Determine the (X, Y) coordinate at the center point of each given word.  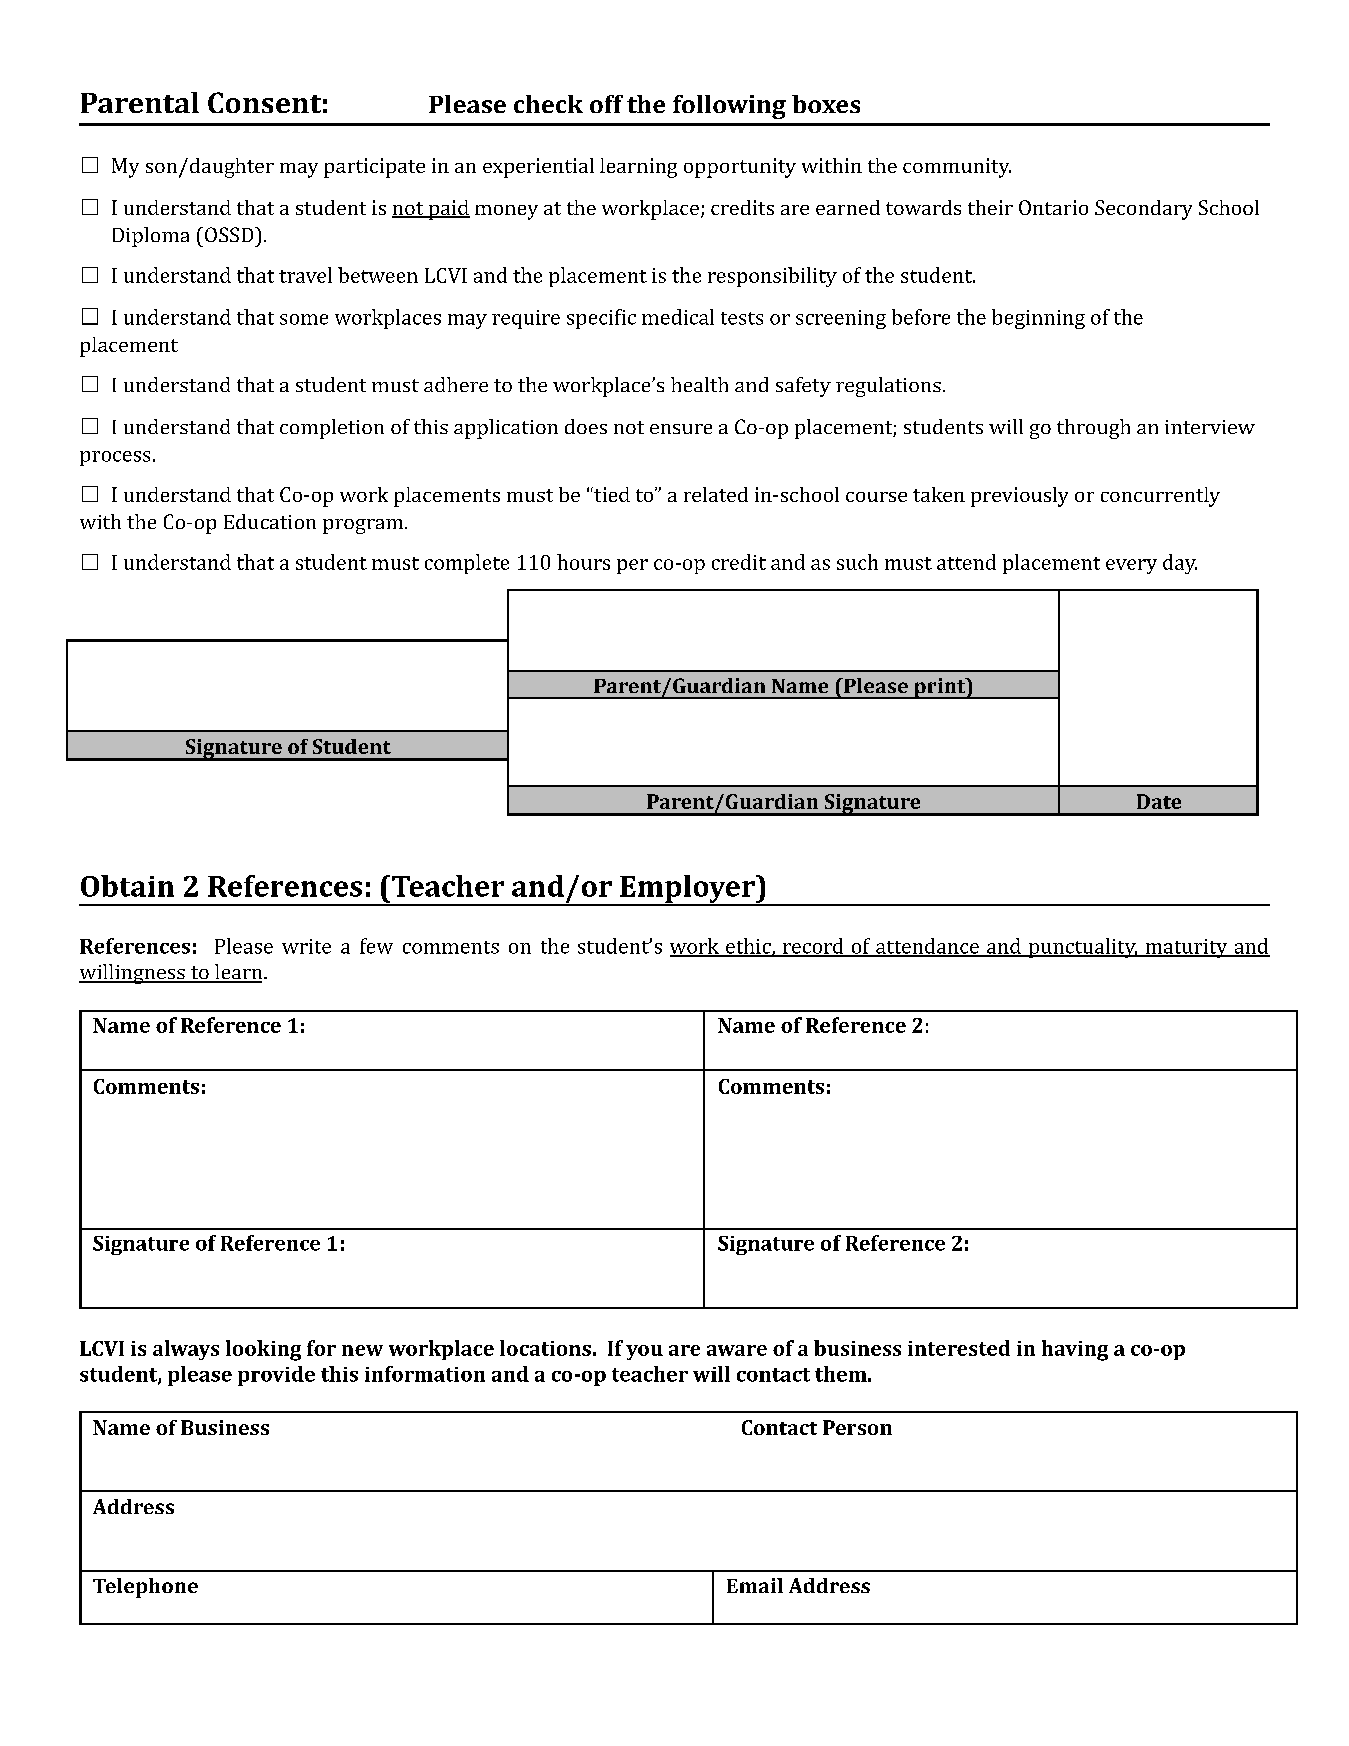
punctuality (1082, 948)
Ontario (1053, 207)
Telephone (145, 1588)
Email (755, 1585)
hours (583, 562)
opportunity (740, 168)
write (306, 946)
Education (270, 521)
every (1131, 566)
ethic (748, 947)
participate (374, 168)
